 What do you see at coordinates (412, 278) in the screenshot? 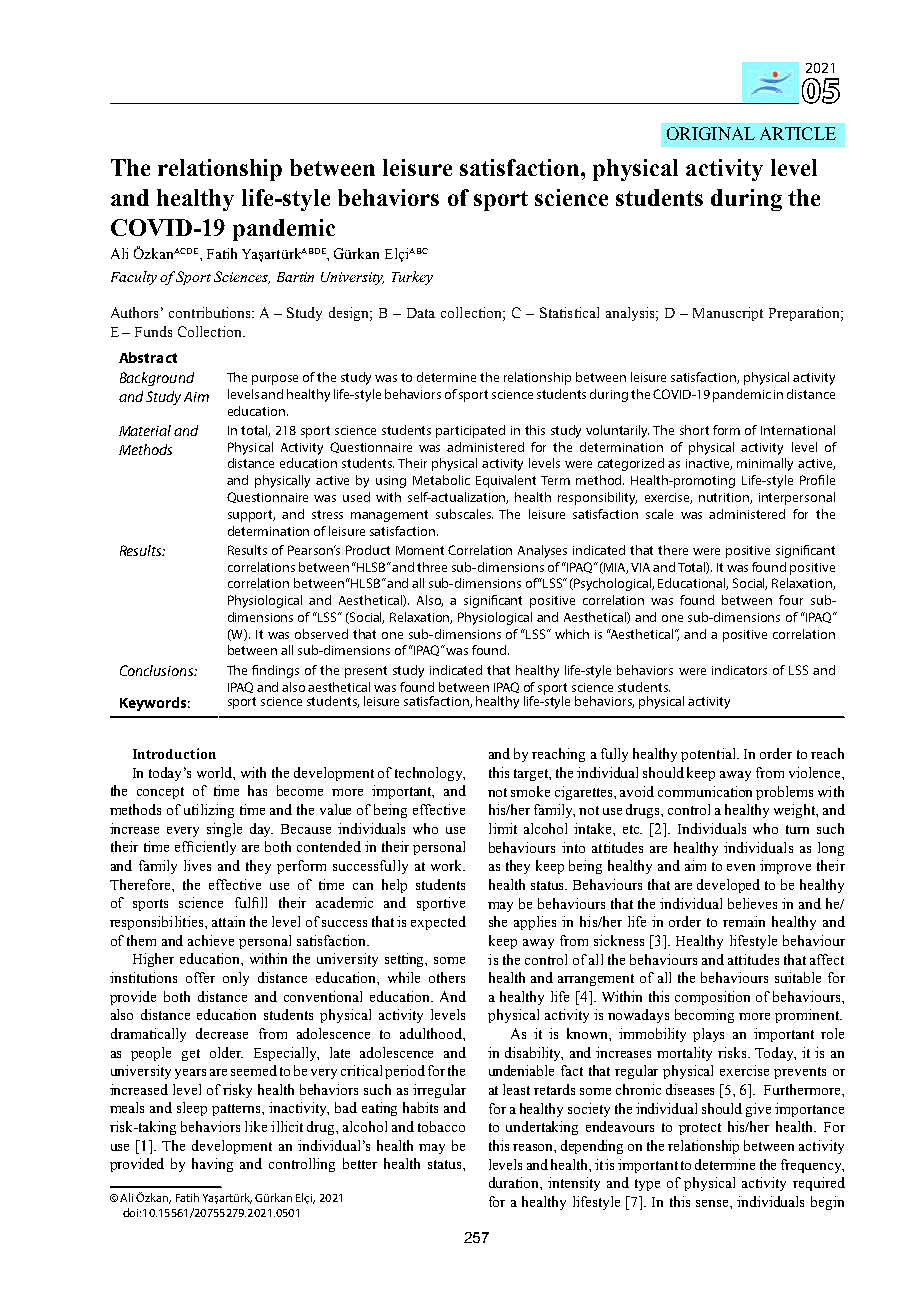
I see `Turkey` at bounding box center [412, 278].
